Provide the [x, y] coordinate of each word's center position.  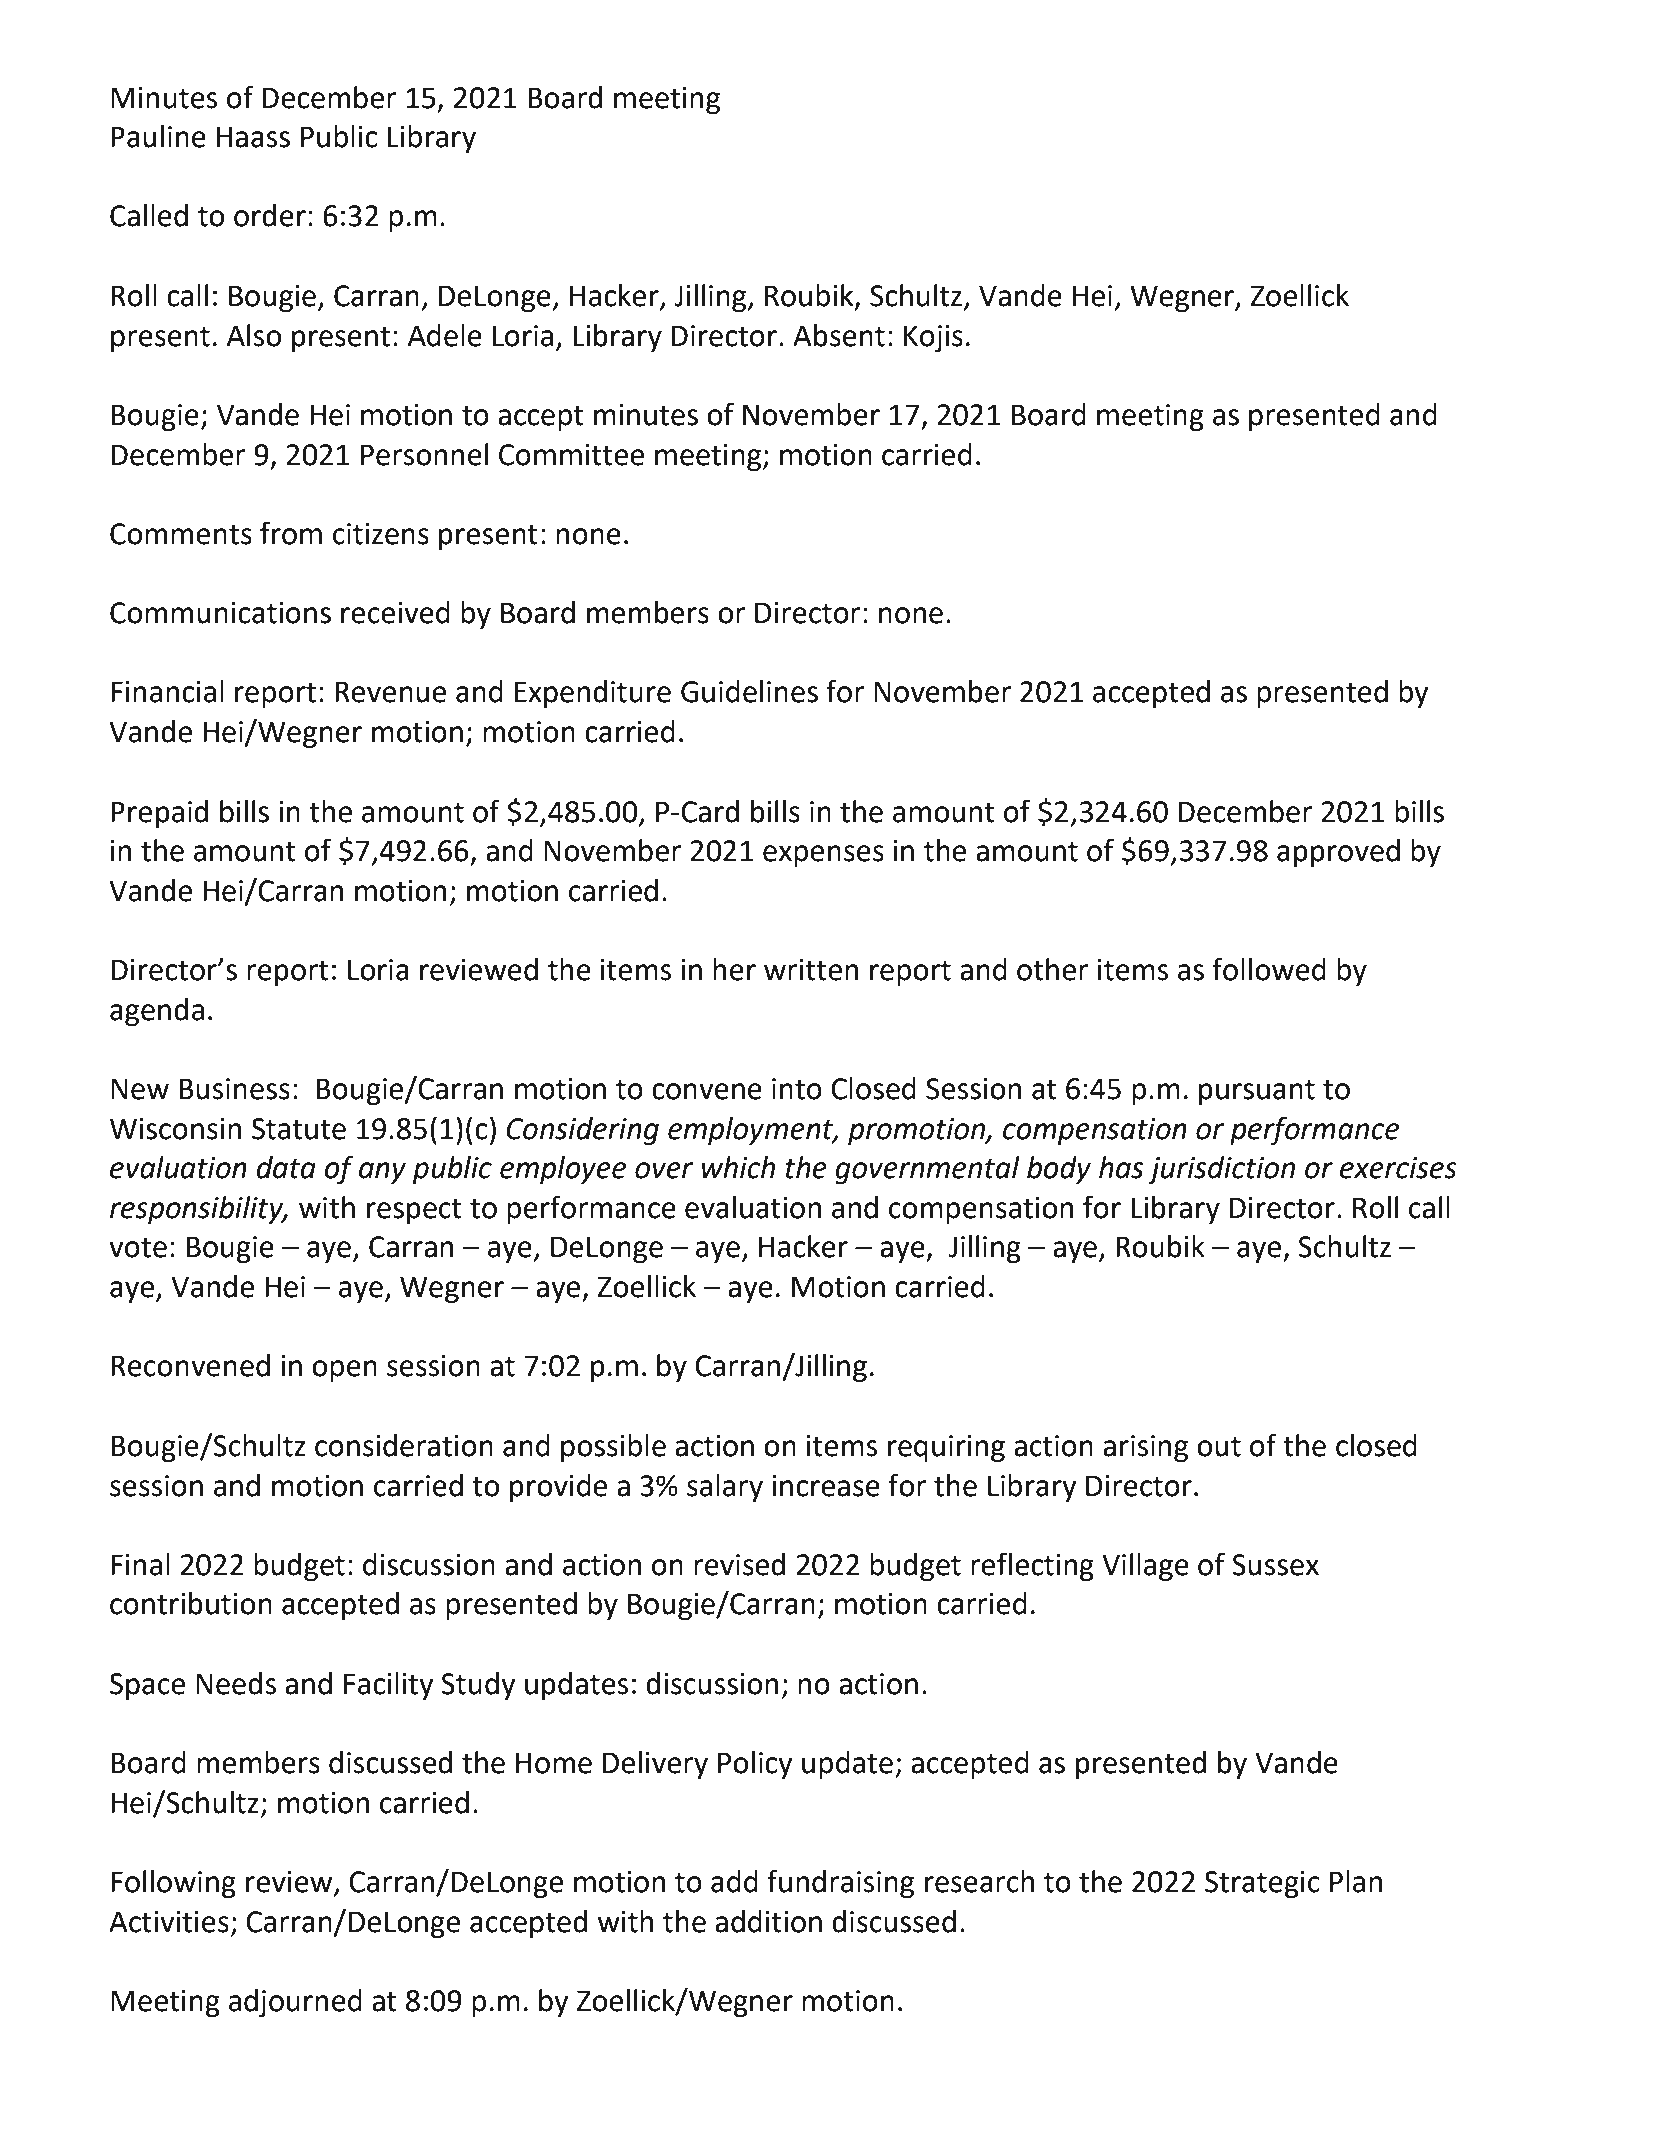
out [1219, 1446]
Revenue [390, 692]
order [270, 215]
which [738, 1167]
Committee [571, 455]
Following [173, 1884]
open [344, 1371]
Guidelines [749, 691]
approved [1338, 853]
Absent [839, 335]
